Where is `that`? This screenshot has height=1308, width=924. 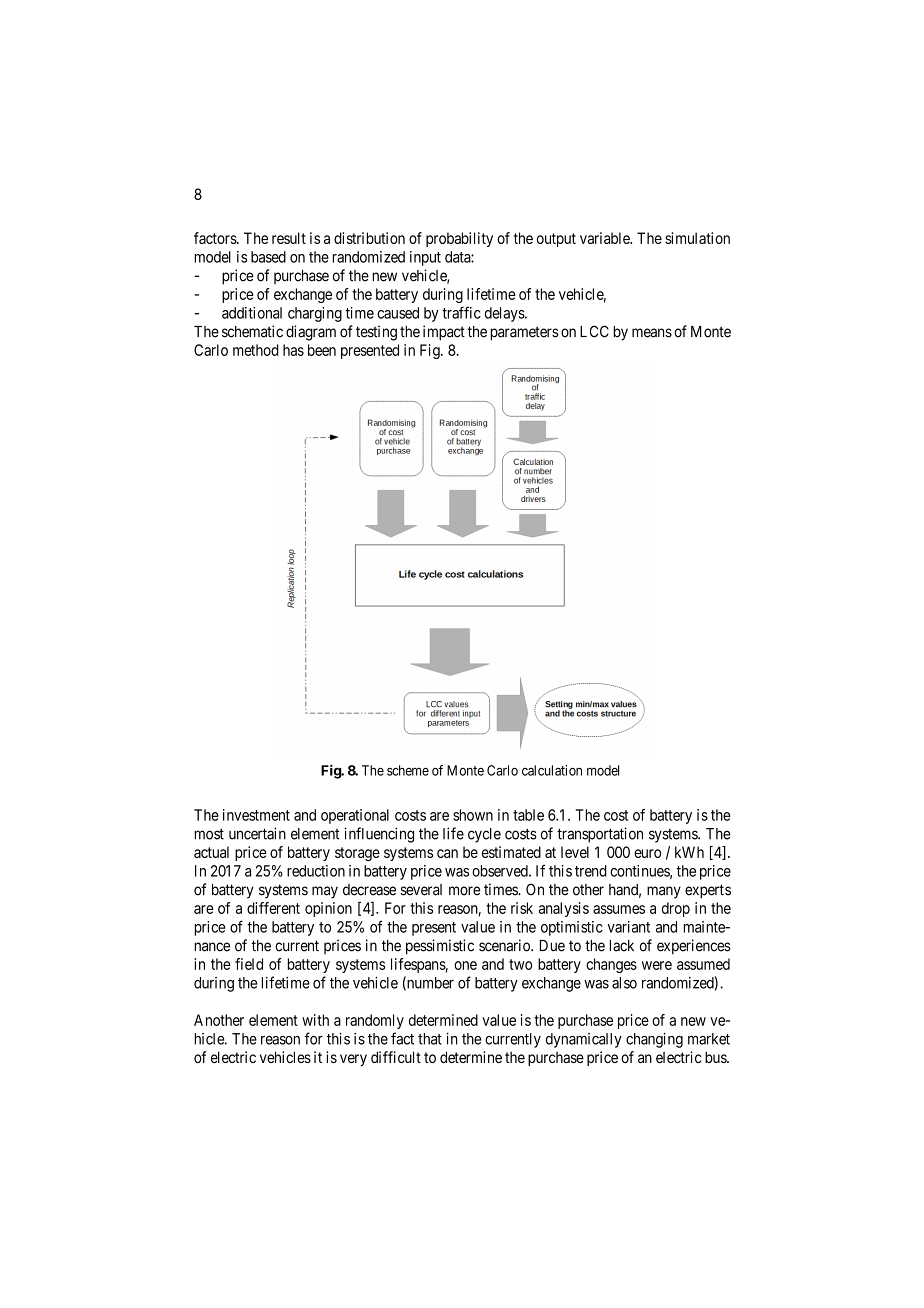
that is located at coordinates (430, 1039).
